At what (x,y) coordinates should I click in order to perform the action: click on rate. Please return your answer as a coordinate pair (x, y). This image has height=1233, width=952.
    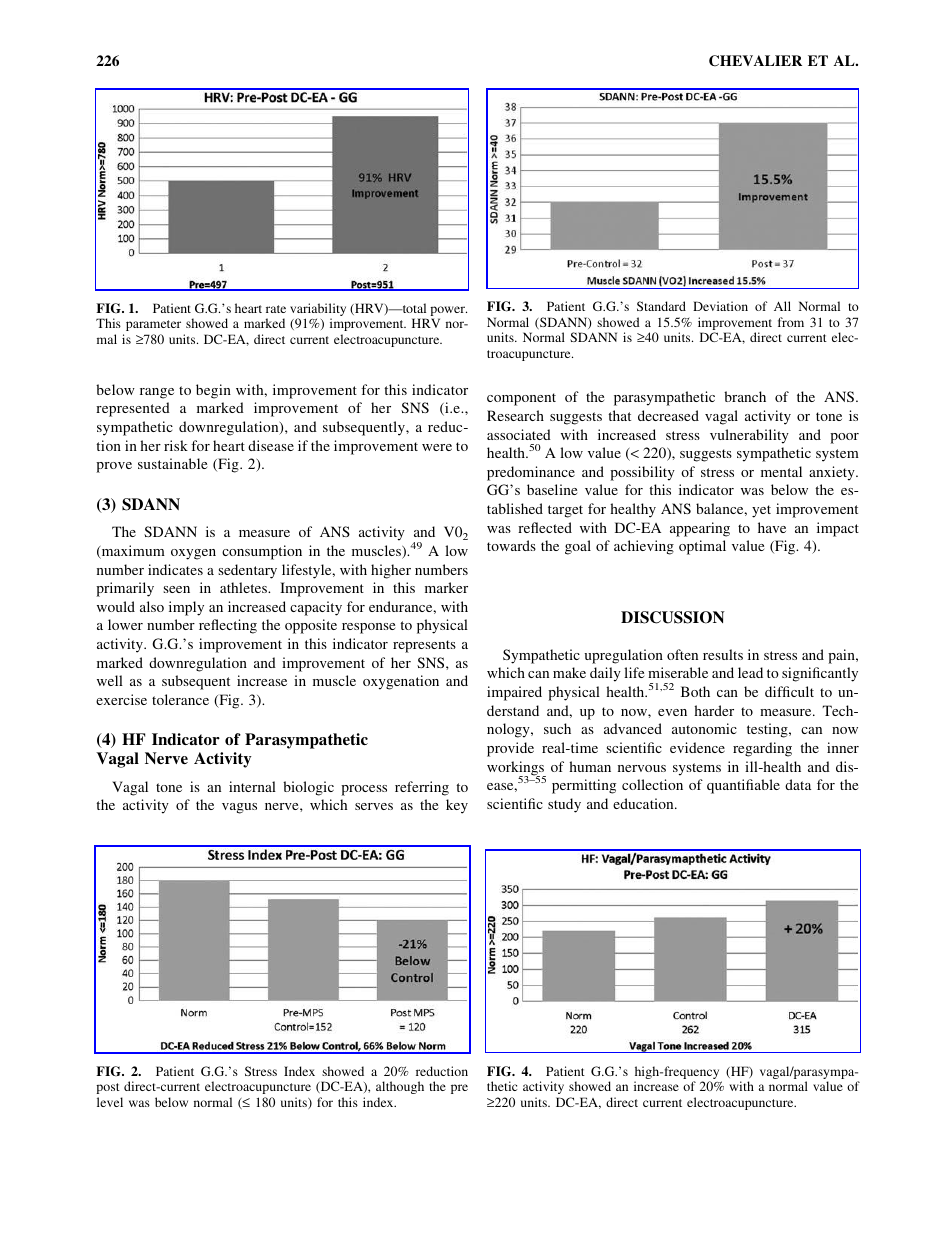
    Looking at the image, I should click on (276, 309).
